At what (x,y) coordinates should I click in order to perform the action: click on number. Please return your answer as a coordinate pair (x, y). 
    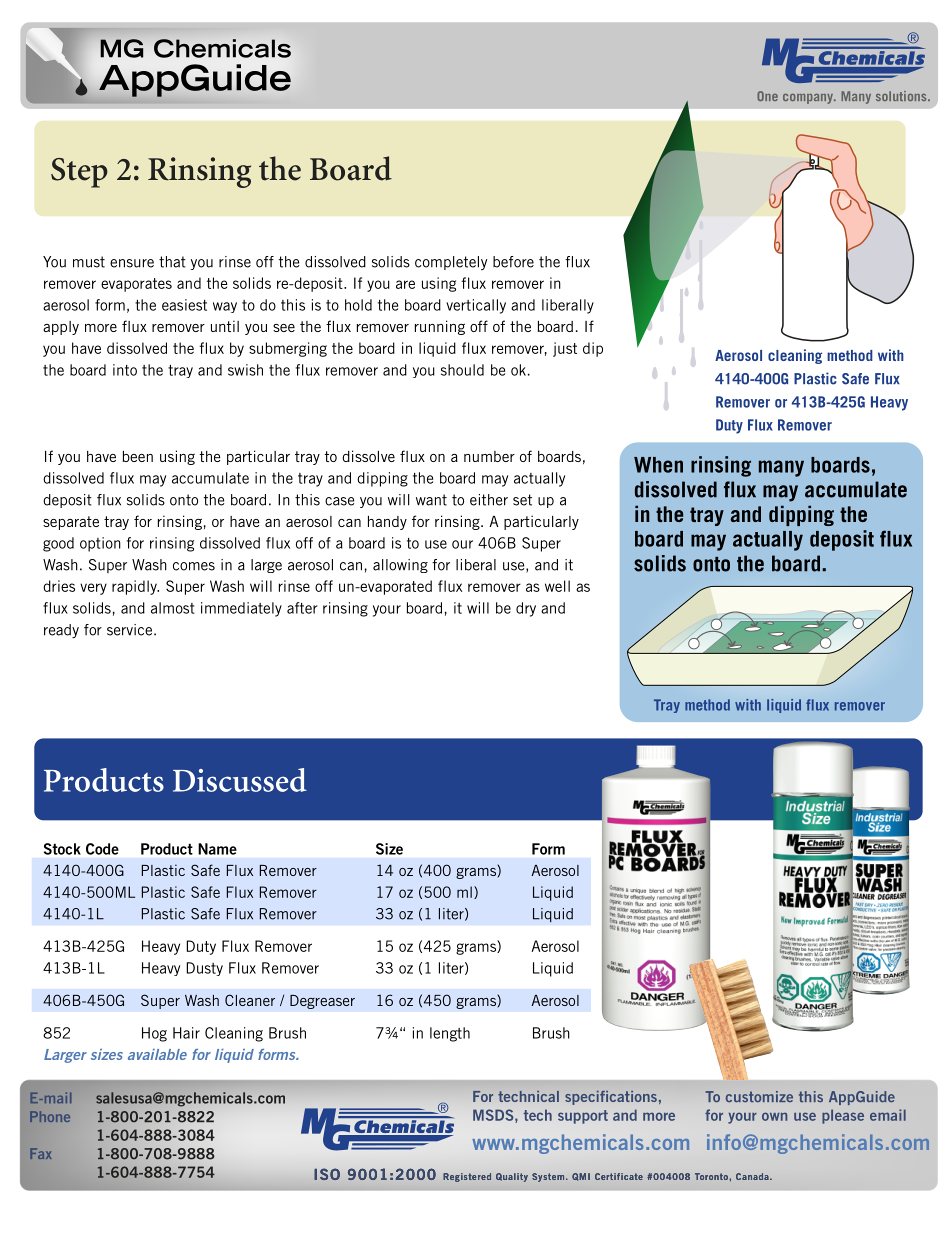
    Looking at the image, I should click on (489, 456).
